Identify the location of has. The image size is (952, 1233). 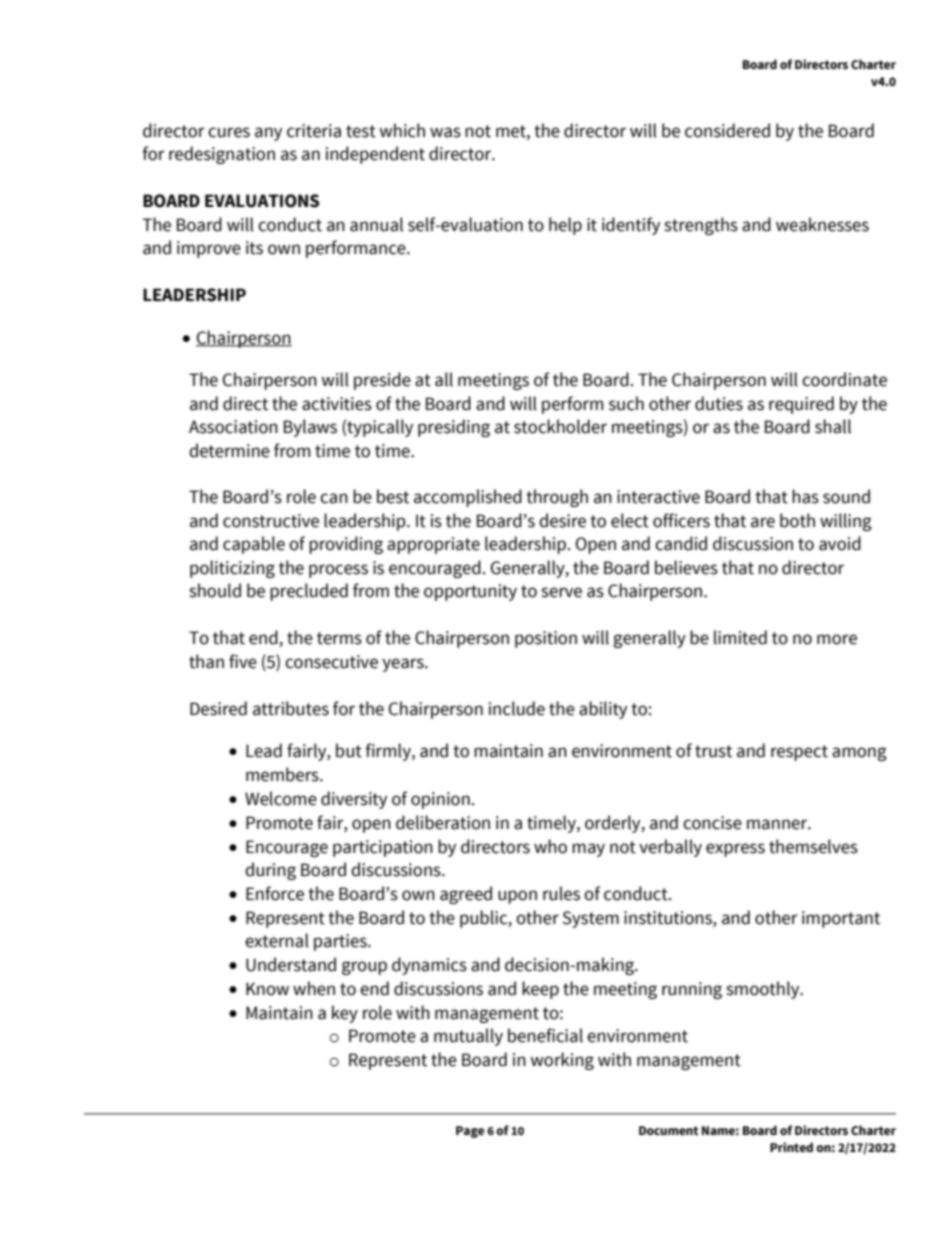
(805, 496).
